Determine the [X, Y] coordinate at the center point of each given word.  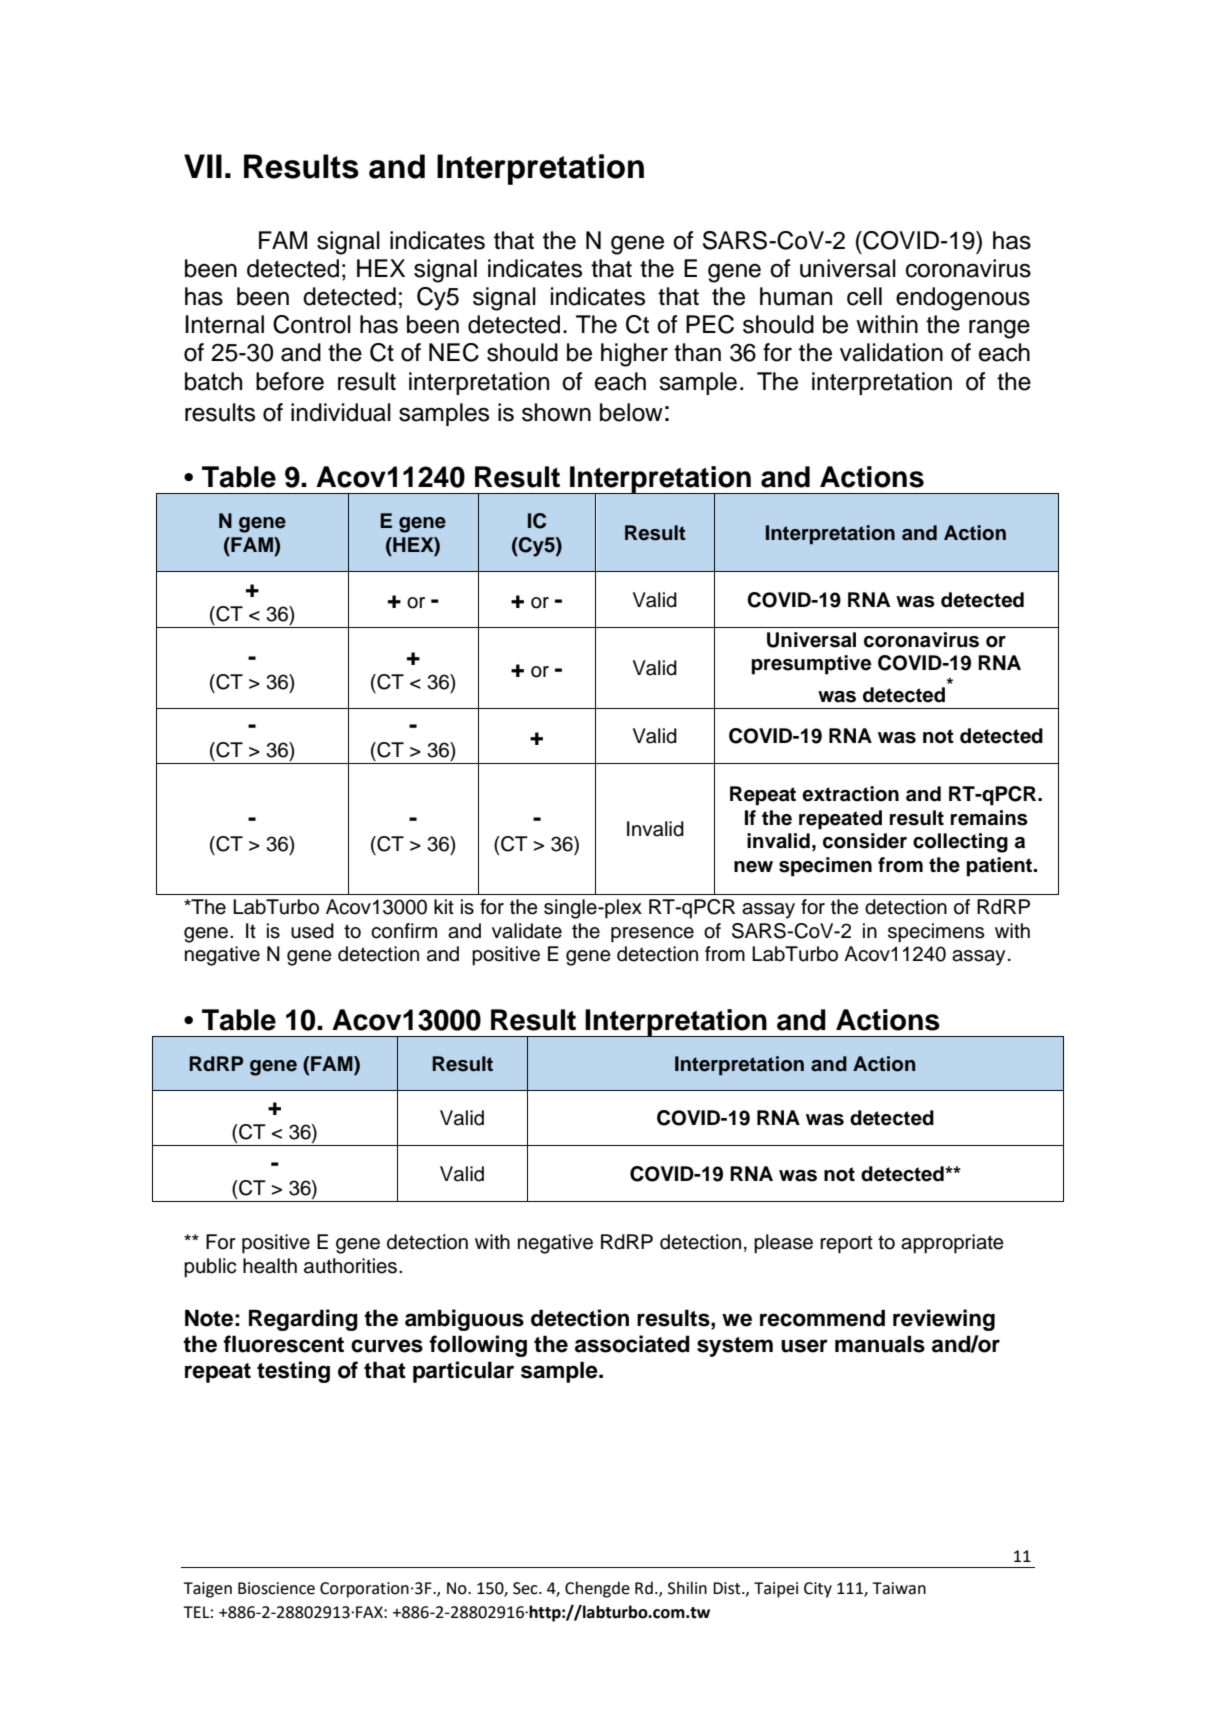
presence [652, 935]
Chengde [597, 1589]
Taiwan [899, 1588]
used [312, 931]
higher [634, 355]
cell [864, 296]
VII [203, 166]
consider [865, 841]
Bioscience [276, 1588]
